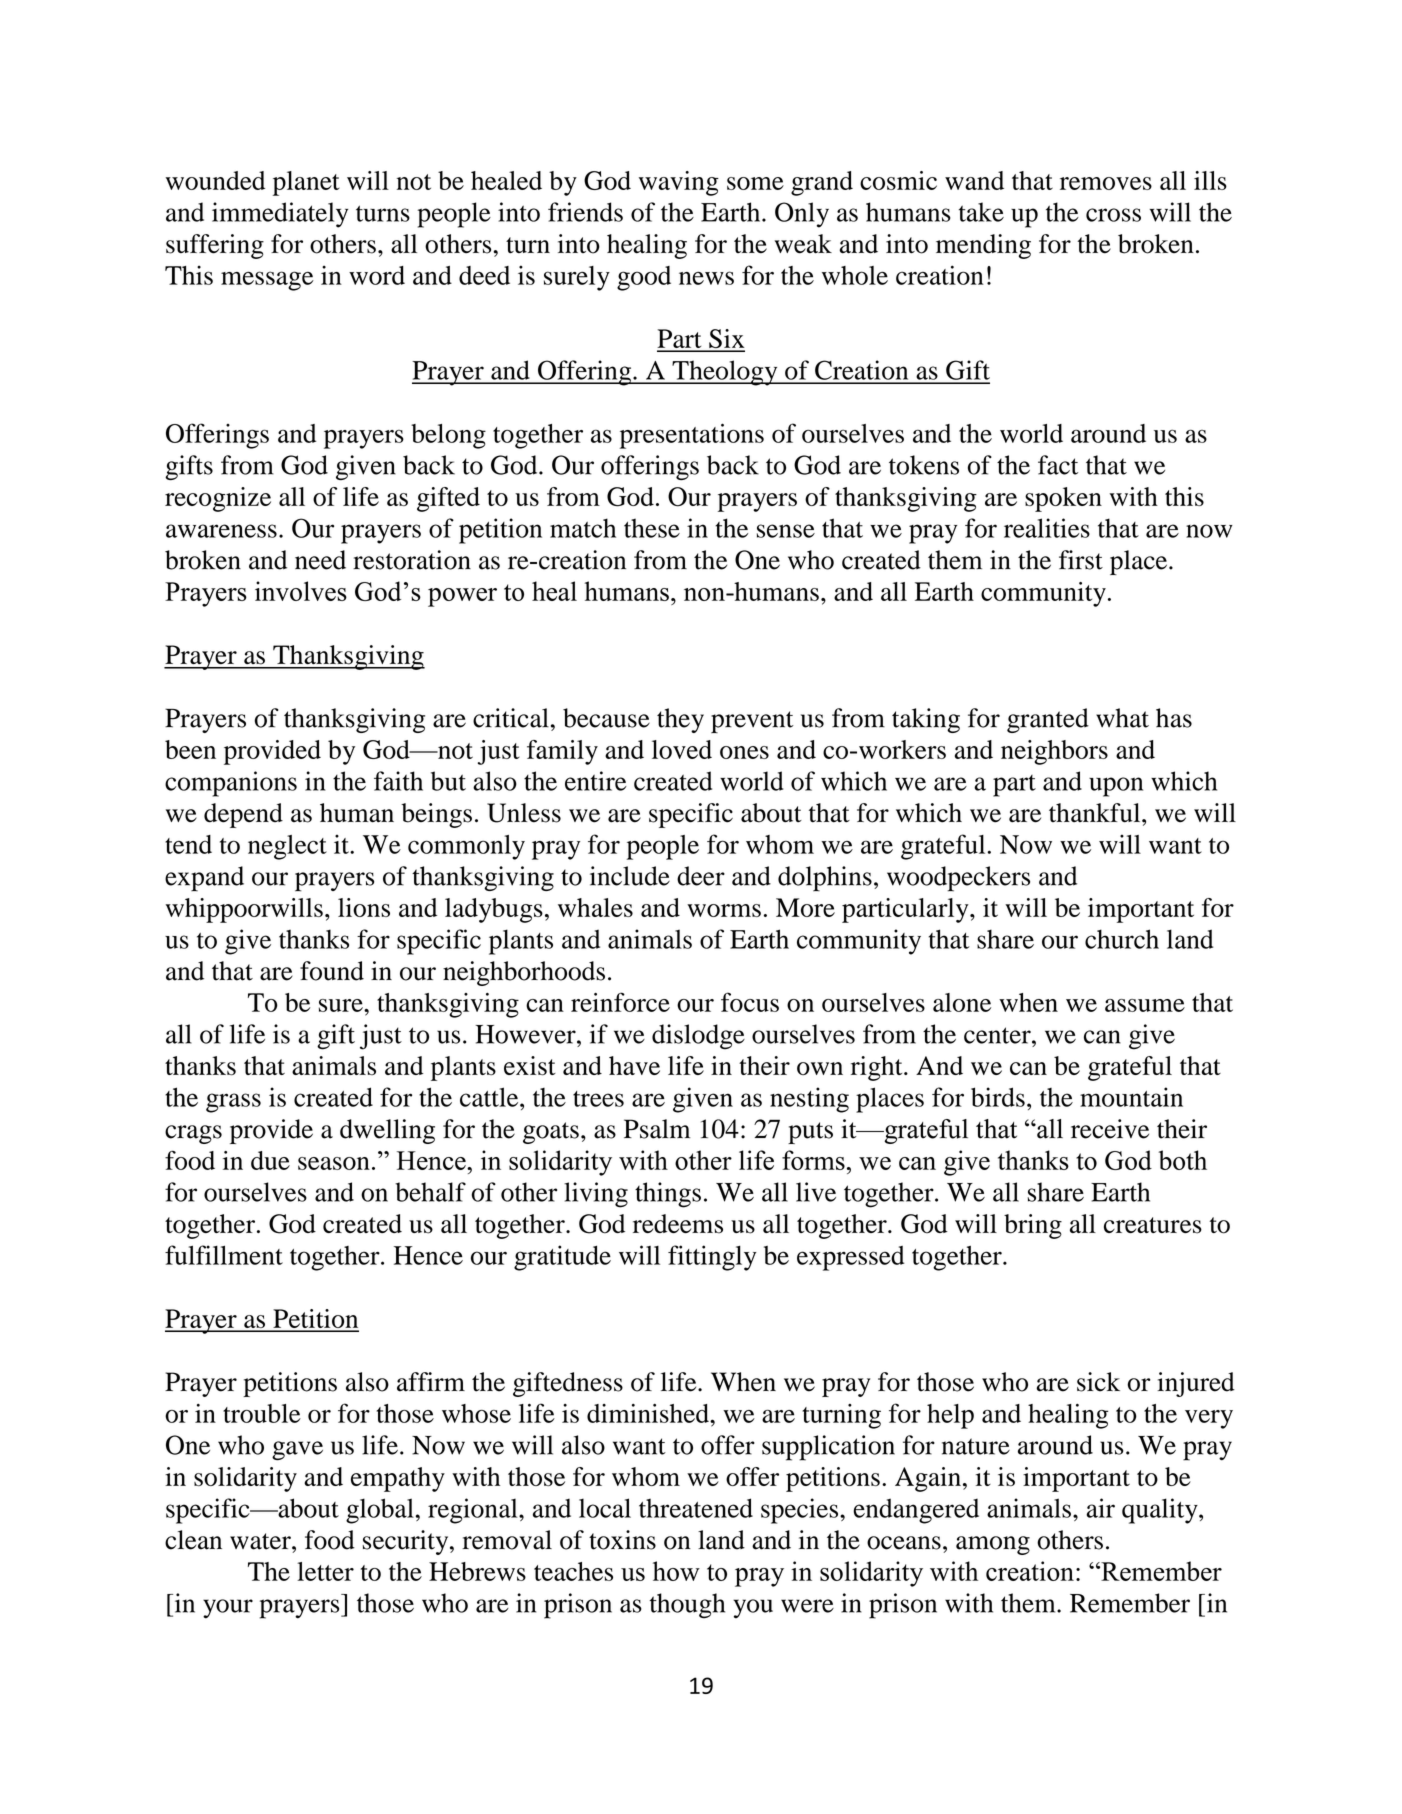 The image size is (1402, 1814). Describe the element at coordinates (652, 528) in the screenshot. I see `these` at that location.
